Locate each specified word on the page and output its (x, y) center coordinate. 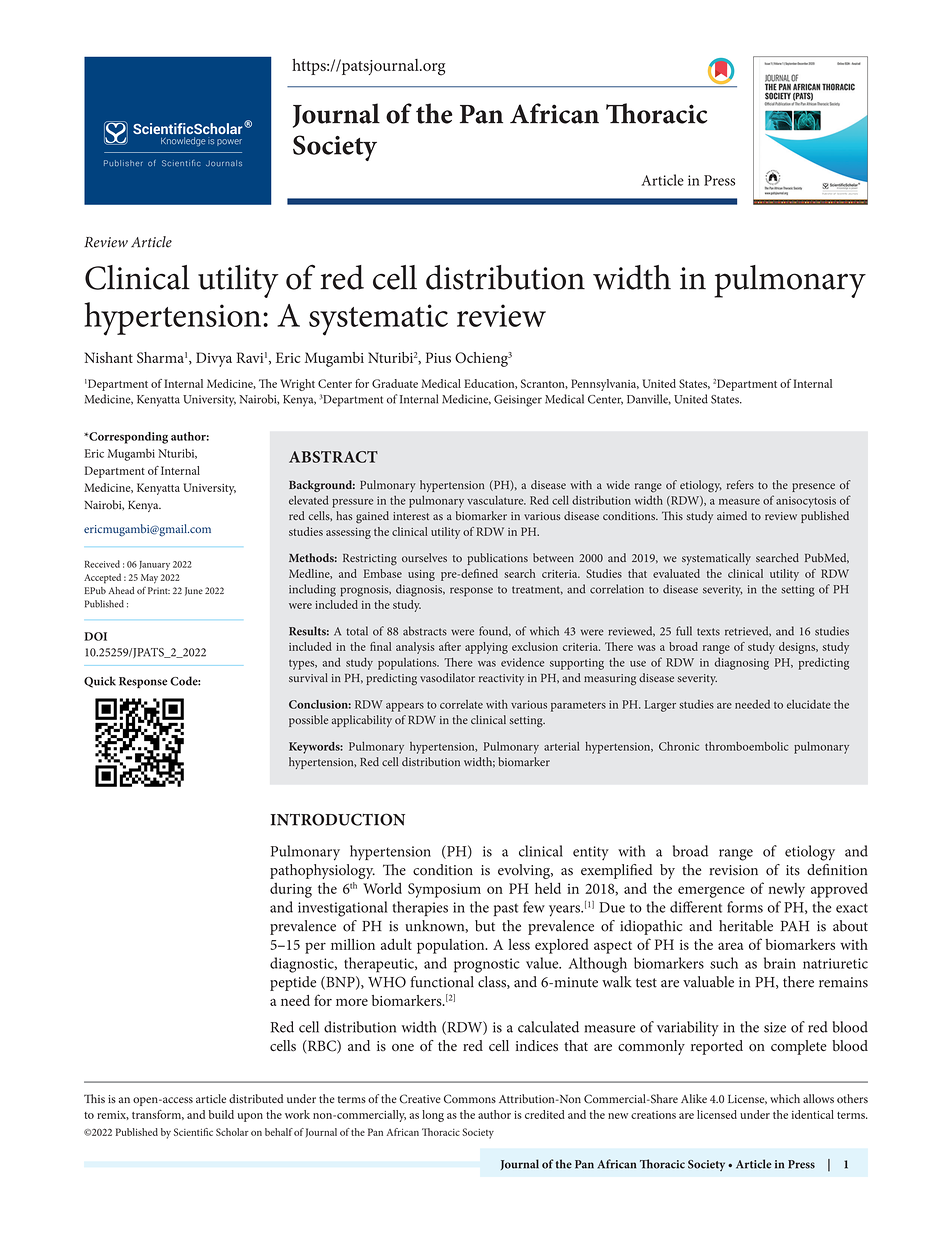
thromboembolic (746, 746)
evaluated (676, 573)
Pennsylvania (605, 385)
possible (308, 721)
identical (813, 1114)
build (221, 1114)
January (154, 565)
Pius (438, 357)
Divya (214, 359)
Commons (470, 1099)
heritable (746, 926)
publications (497, 559)
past (506, 910)
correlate (461, 704)
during (291, 890)
